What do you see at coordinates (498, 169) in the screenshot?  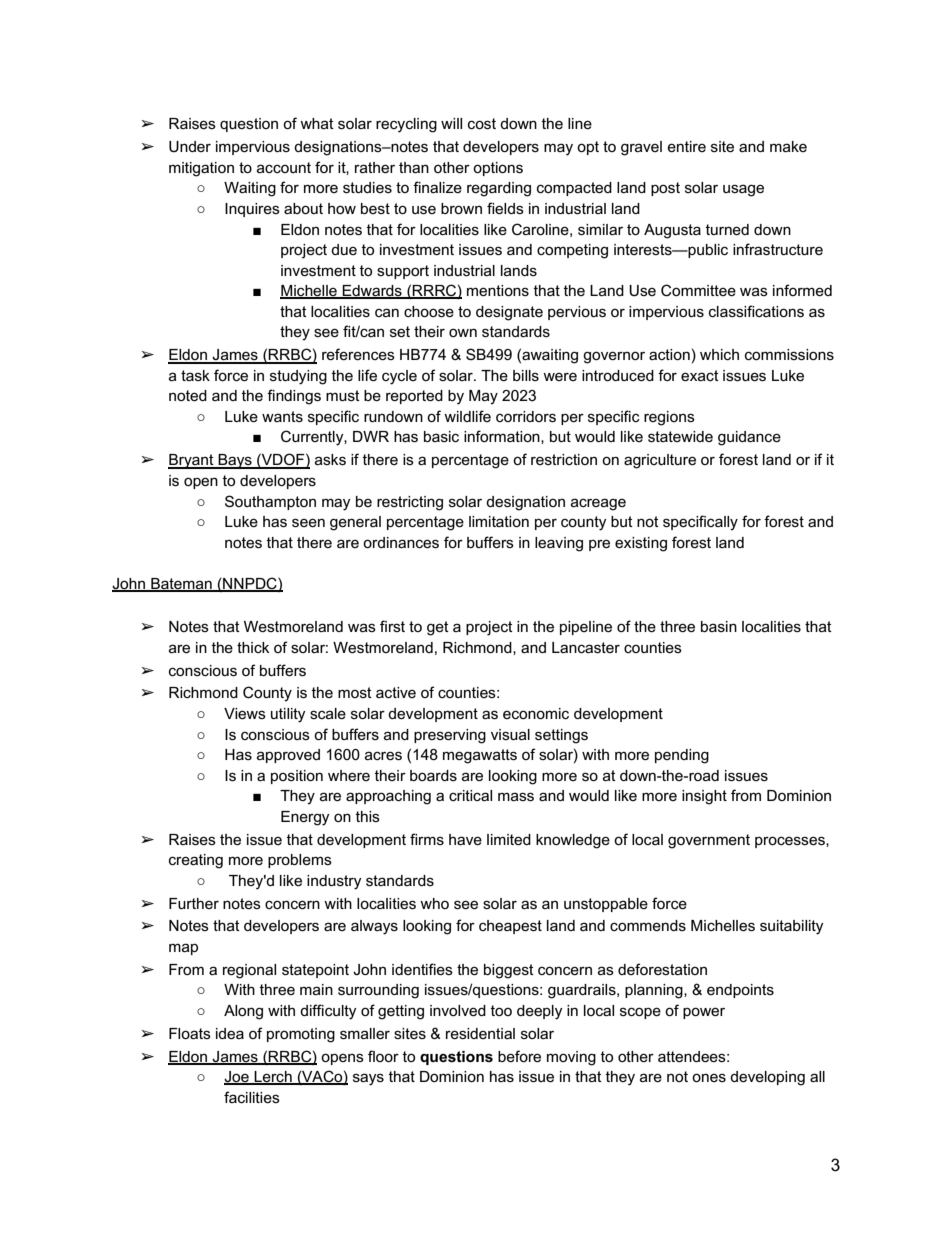 I see `options` at bounding box center [498, 169].
